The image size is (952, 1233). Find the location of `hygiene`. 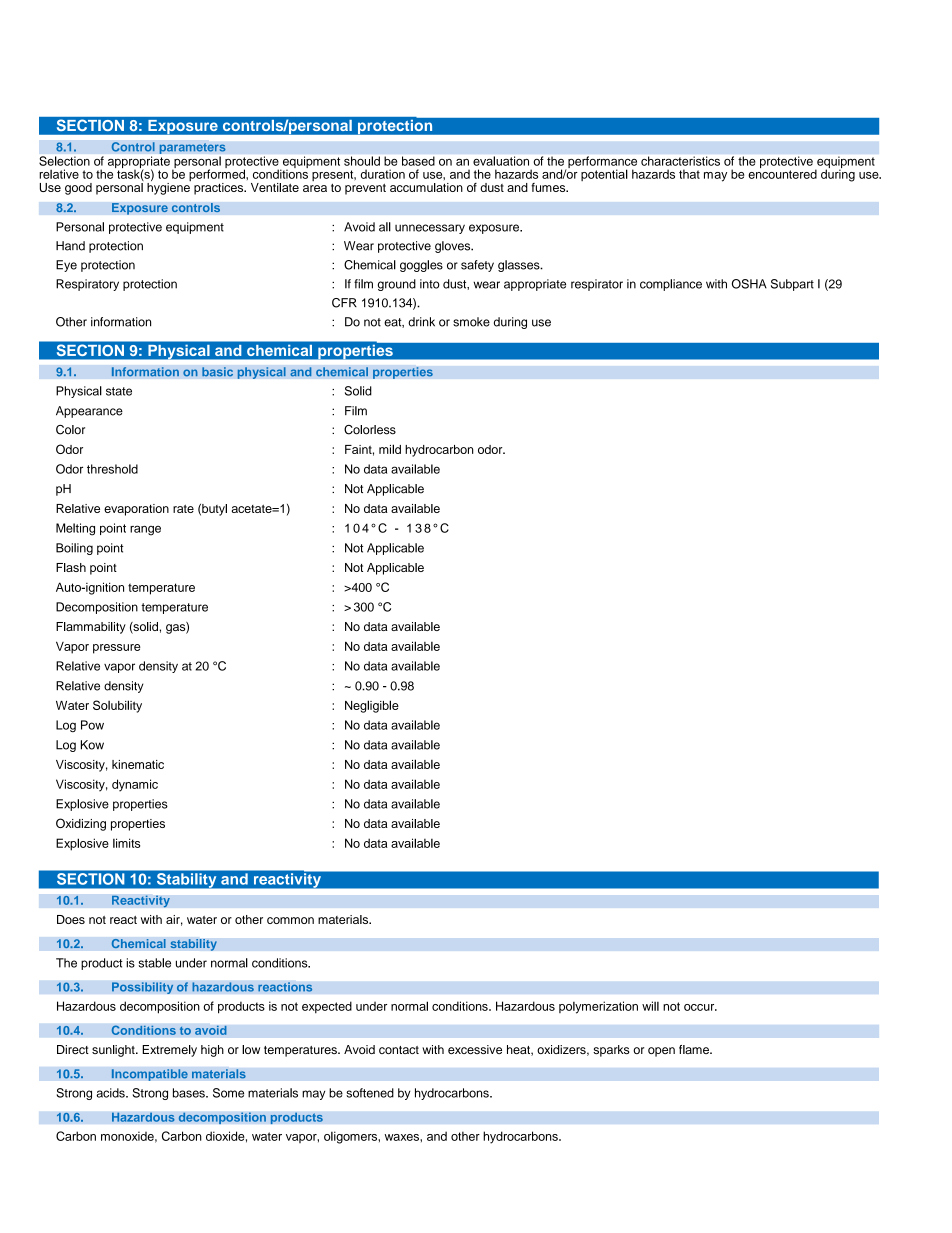

hygiene is located at coordinates (169, 187).
